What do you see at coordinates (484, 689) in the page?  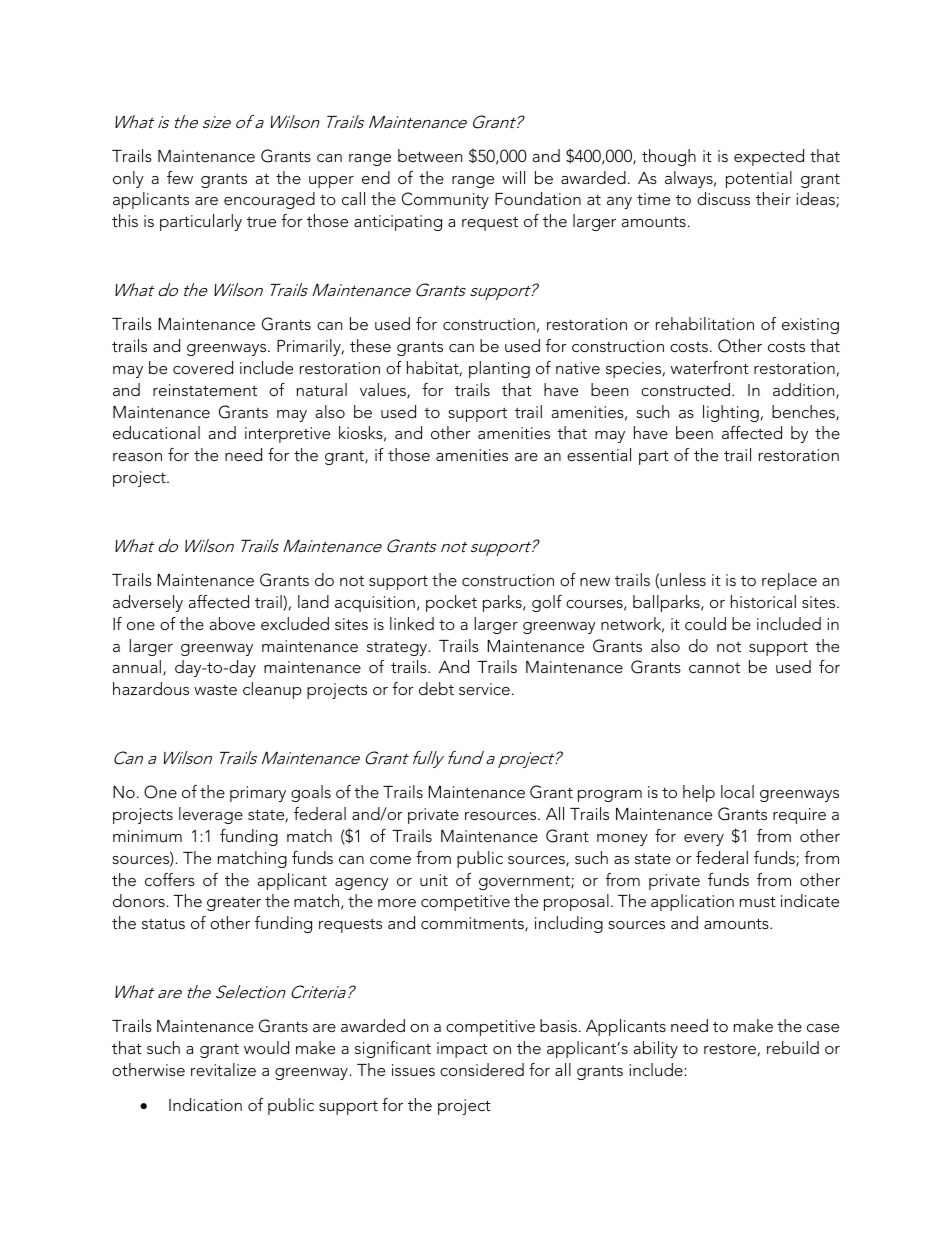 I see `service` at bounding box center [484, 689].
